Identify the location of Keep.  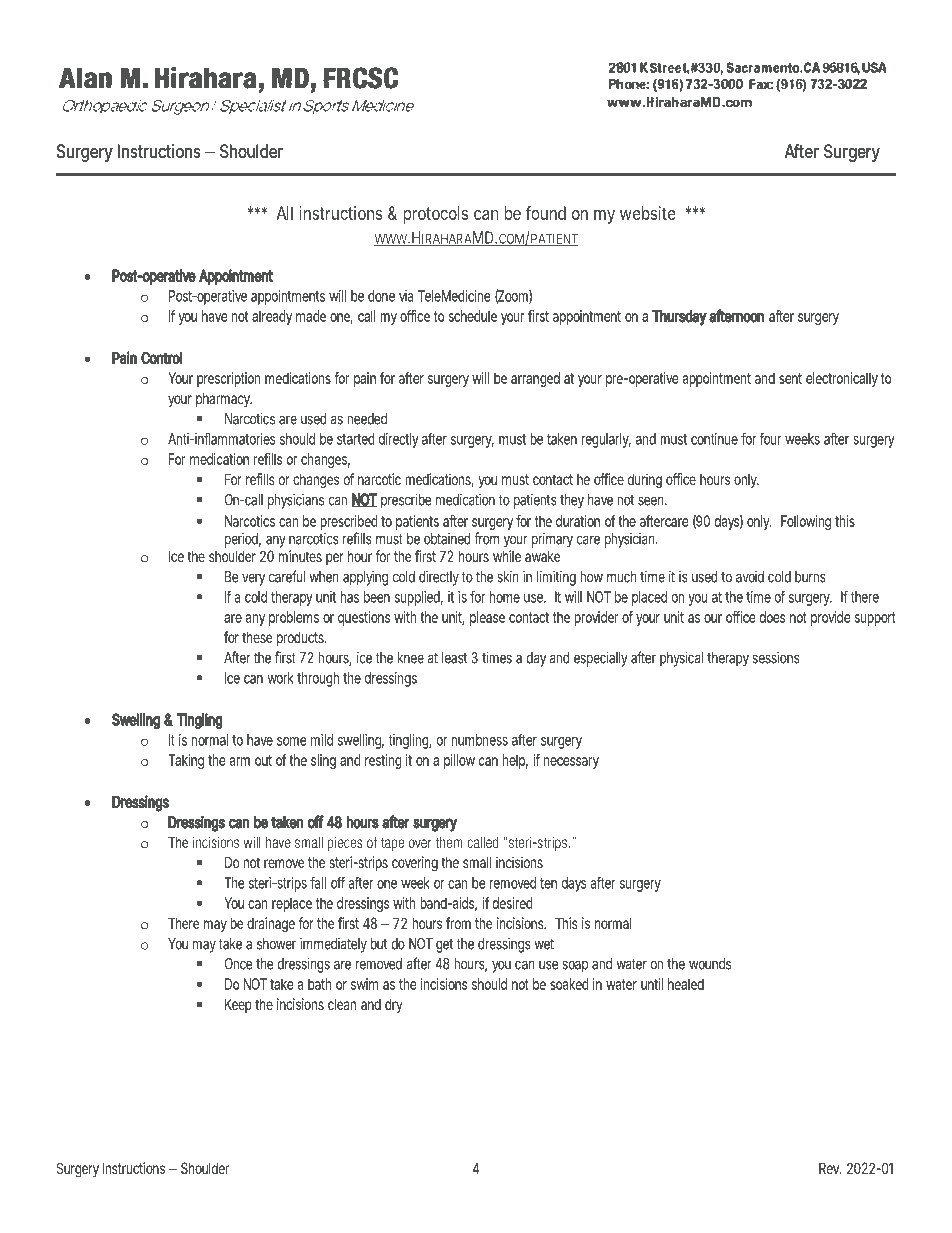
(238, 1005).
